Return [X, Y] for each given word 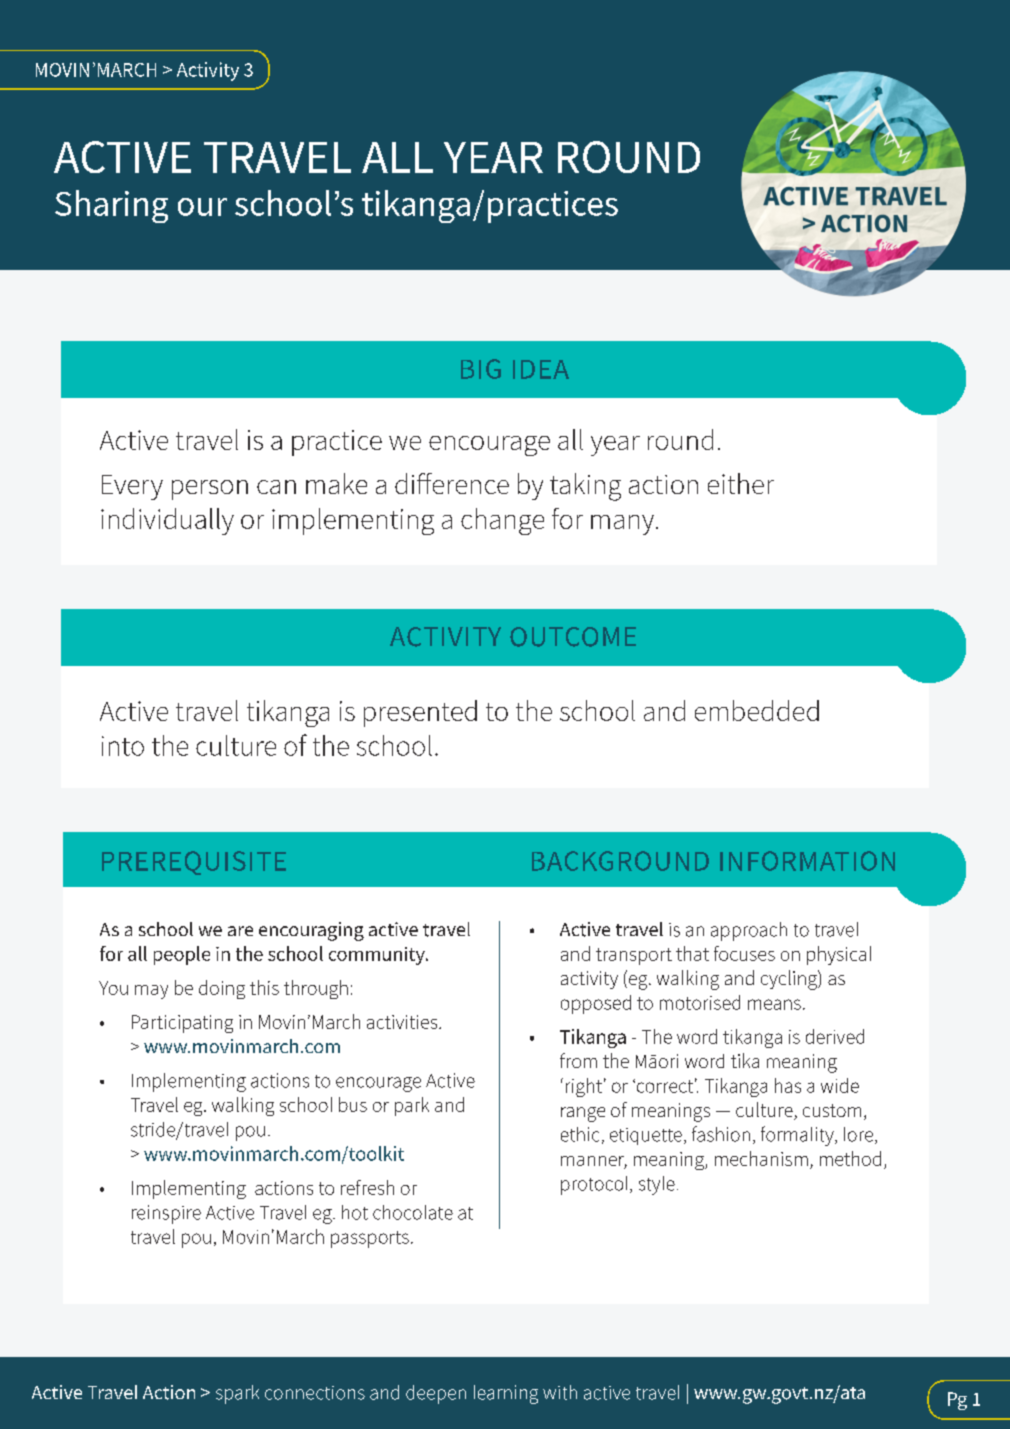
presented [420, 713]
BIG [481, 369]
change [502, 521]
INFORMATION [807, 861]
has [788, 1085]
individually [167, 521]
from [578, 1060]
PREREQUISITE [194, 863]
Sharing [111, 206]
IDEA [541, 369]
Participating [182, 1024]
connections [315, 1393]
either [741, 483]
